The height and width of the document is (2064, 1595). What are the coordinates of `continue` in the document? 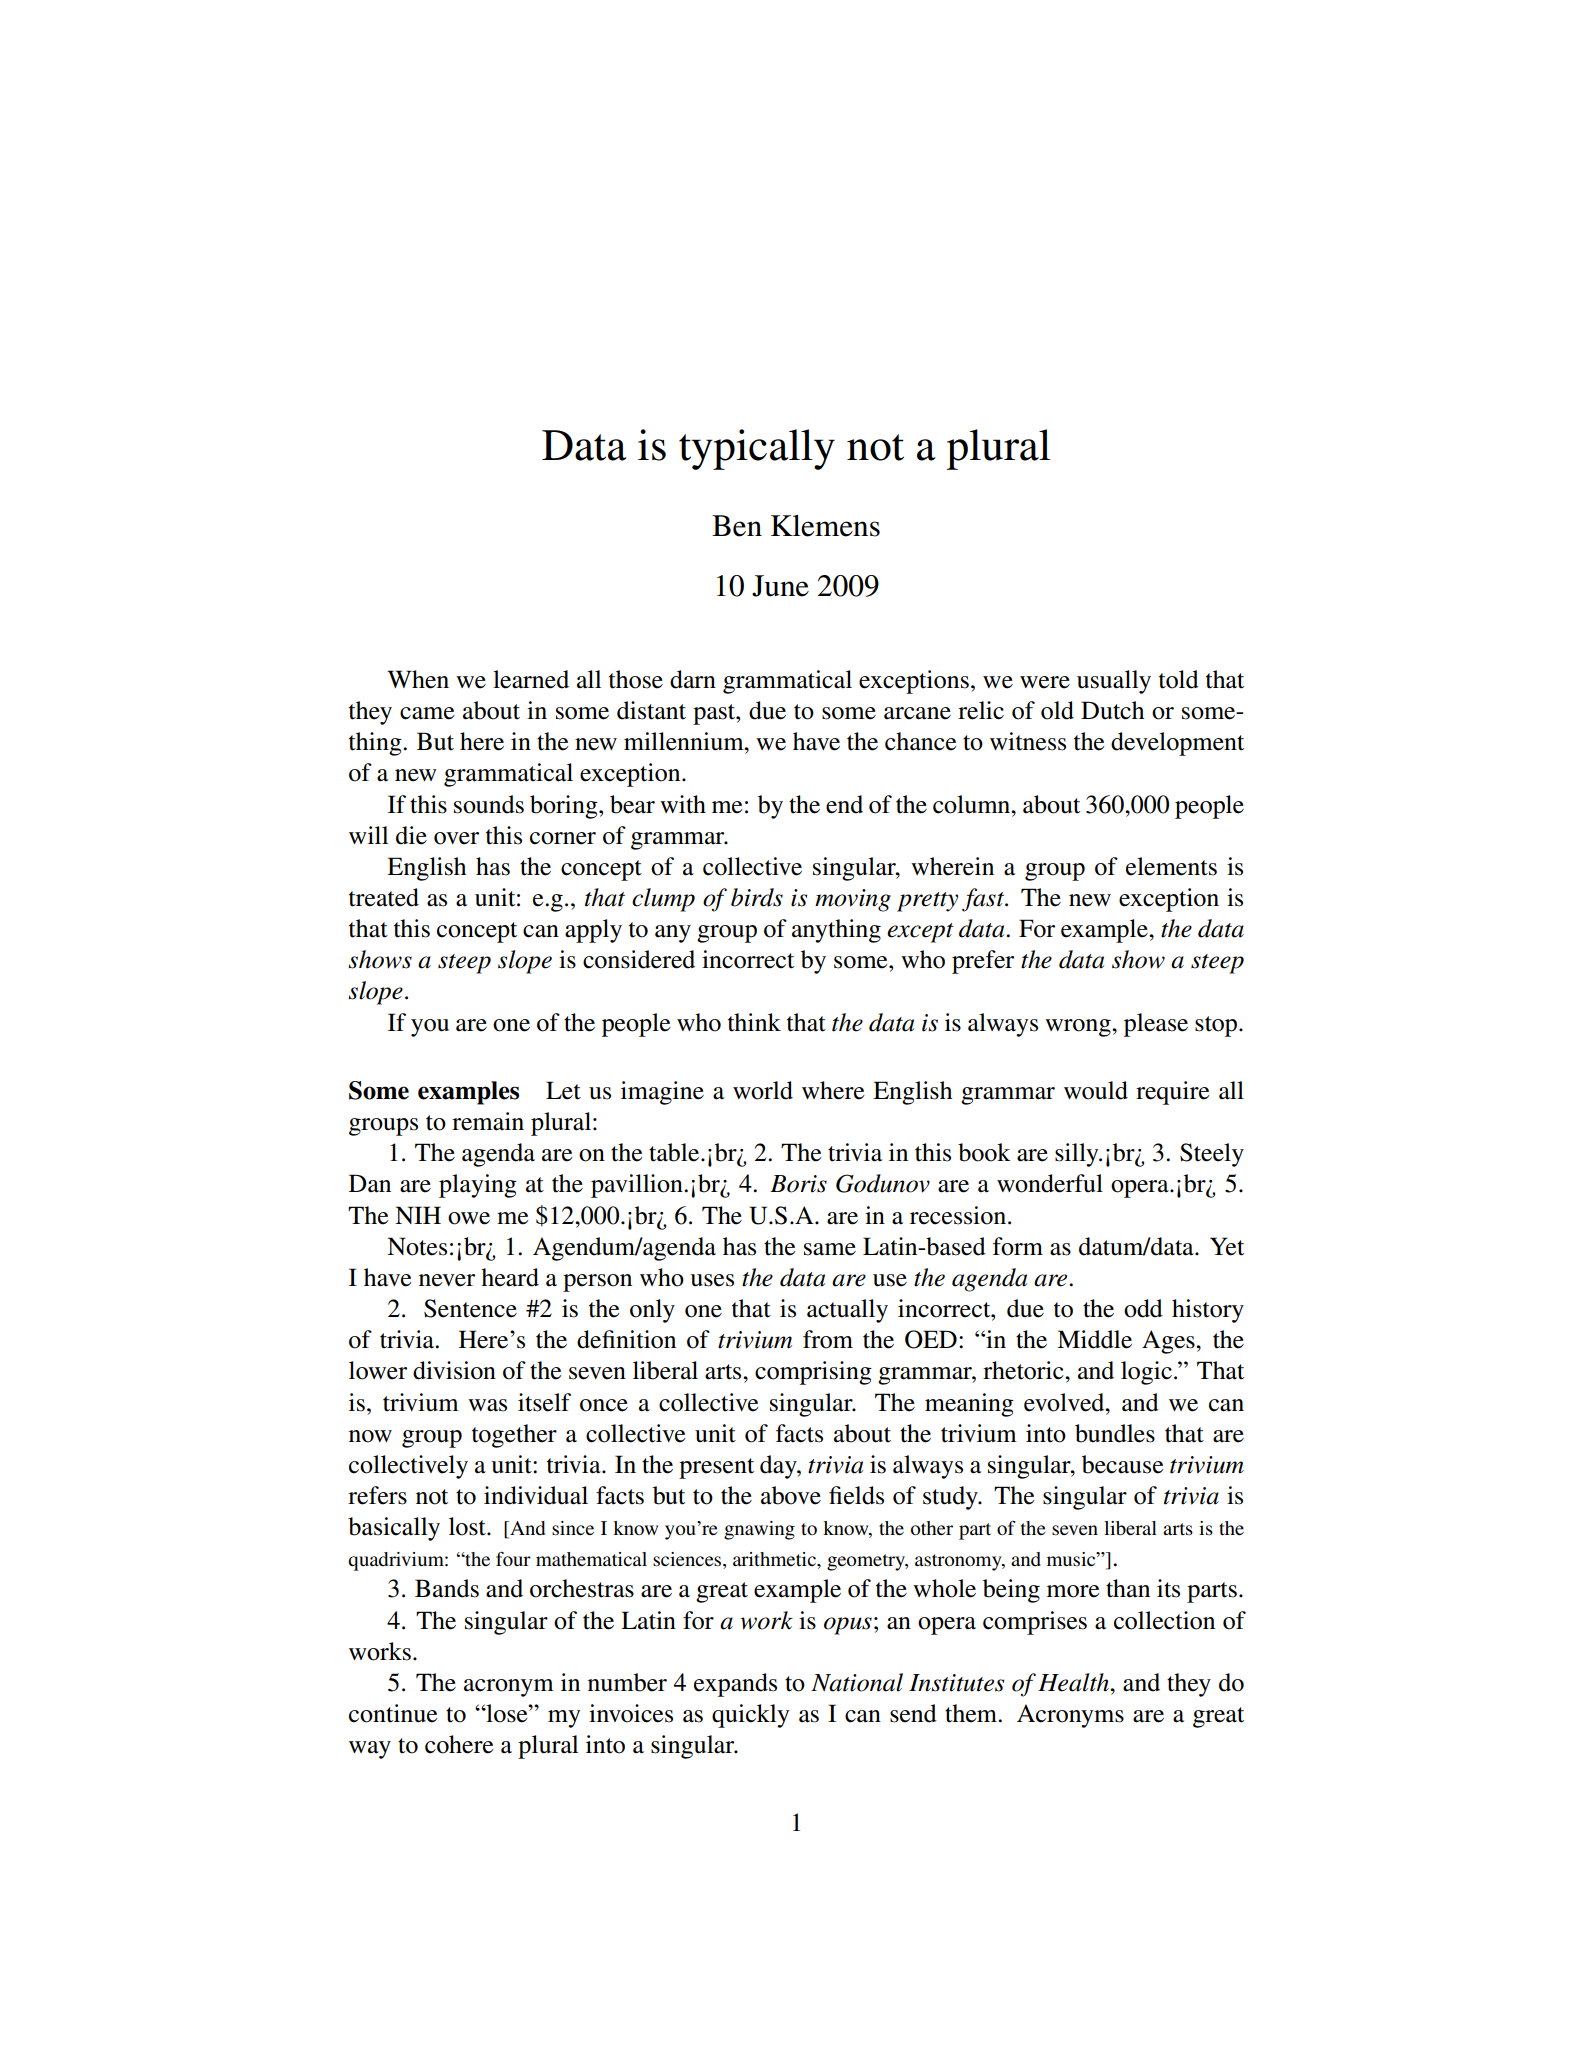 It's located at (393, 1713).
